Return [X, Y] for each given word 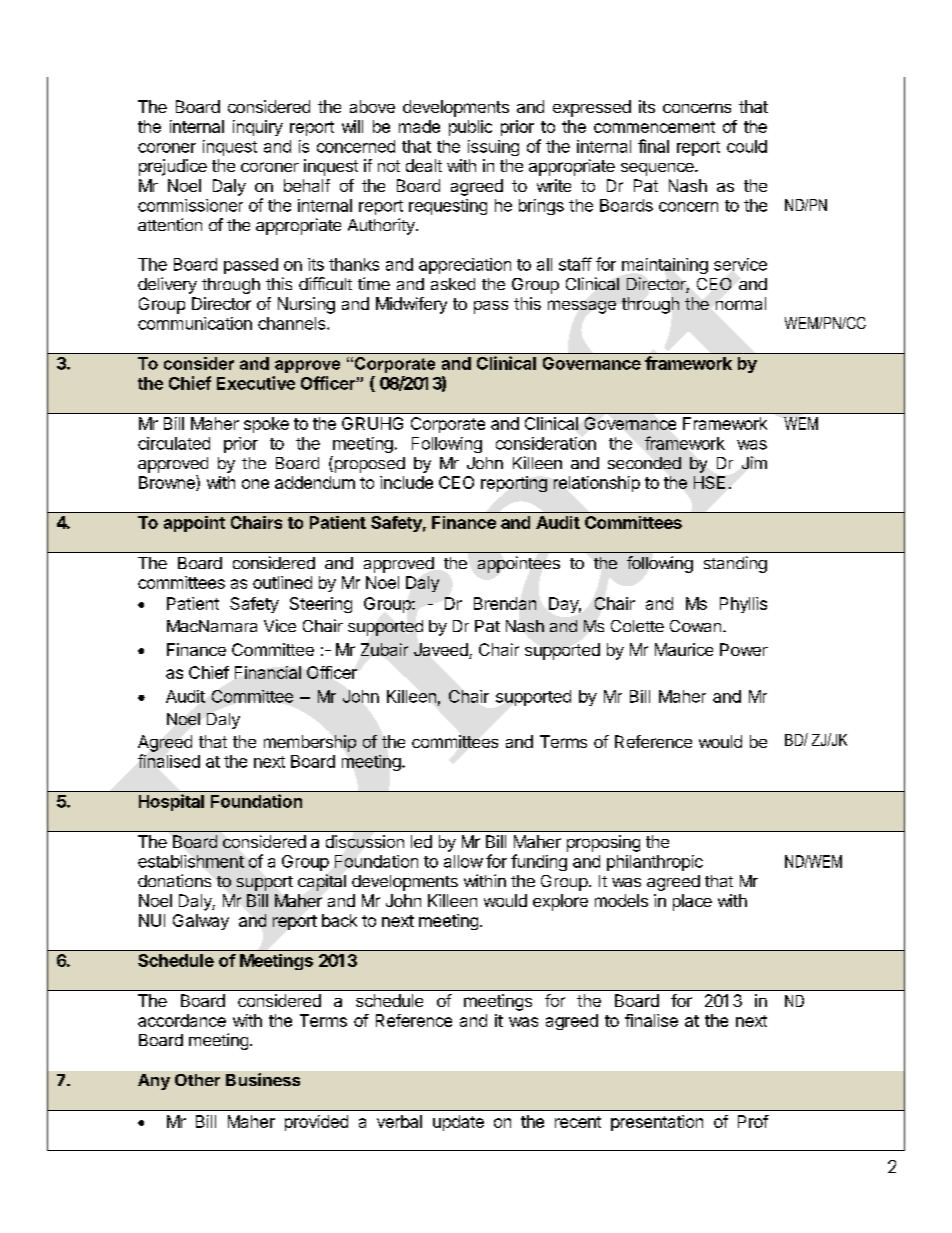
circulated [174, 443]
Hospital [171, 802]
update [458, 1123]
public [470, 128]
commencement [654, 127]
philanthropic [655, 863]
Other [197, 1080]
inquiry [258, 128]
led [421, 841]
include [406, 482]
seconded [644, 463]
